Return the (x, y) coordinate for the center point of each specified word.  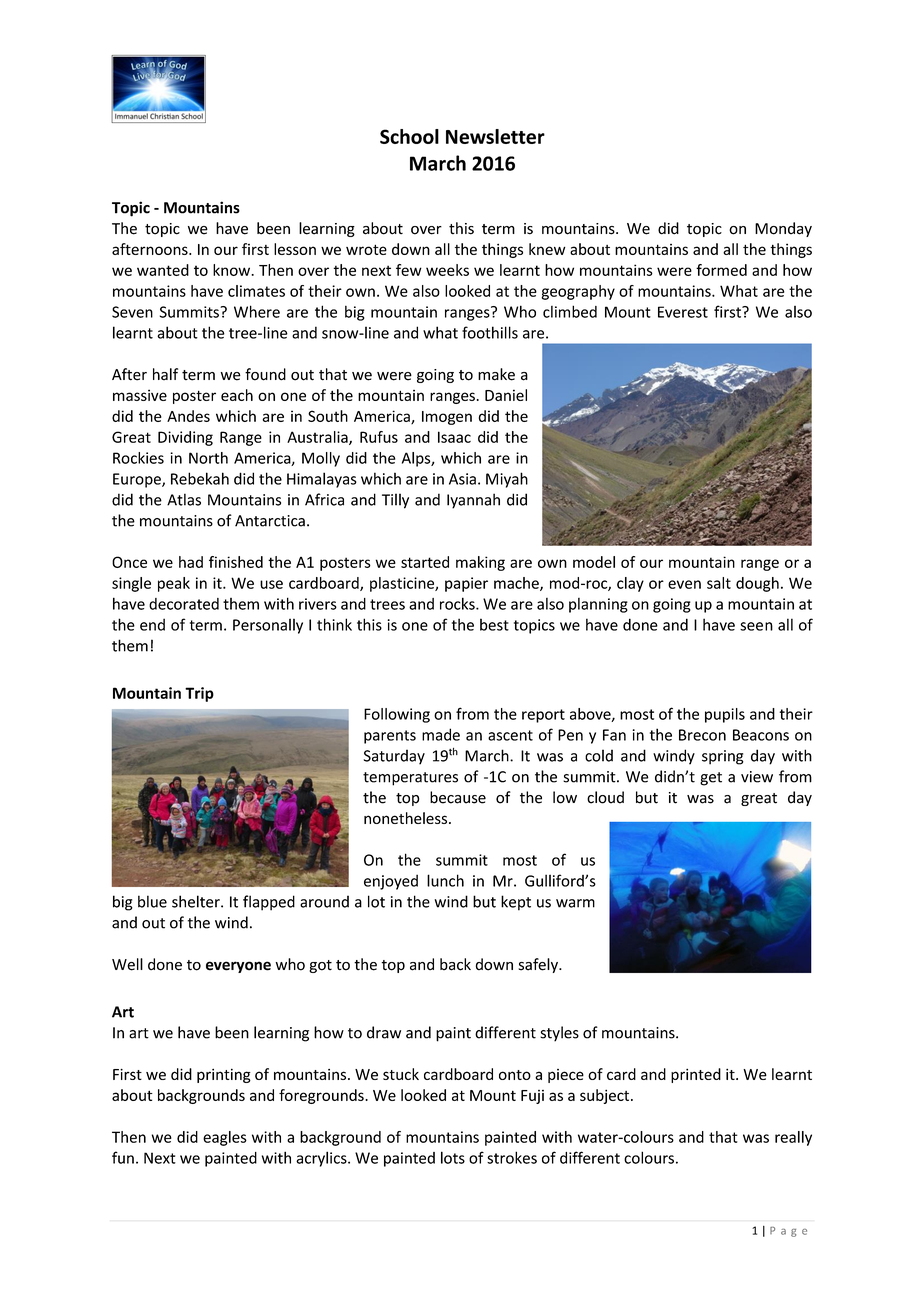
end (152, 624)
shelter (197, 901)
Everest (683, 312)
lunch (445, 880)
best (494, 624)
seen (756, 626)
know (232, 270)
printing (224, 1075)
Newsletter (495, 136)
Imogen (447, 418)
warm (575, 903)
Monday (783, 229)
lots (453, 1157)
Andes (188, 416)
